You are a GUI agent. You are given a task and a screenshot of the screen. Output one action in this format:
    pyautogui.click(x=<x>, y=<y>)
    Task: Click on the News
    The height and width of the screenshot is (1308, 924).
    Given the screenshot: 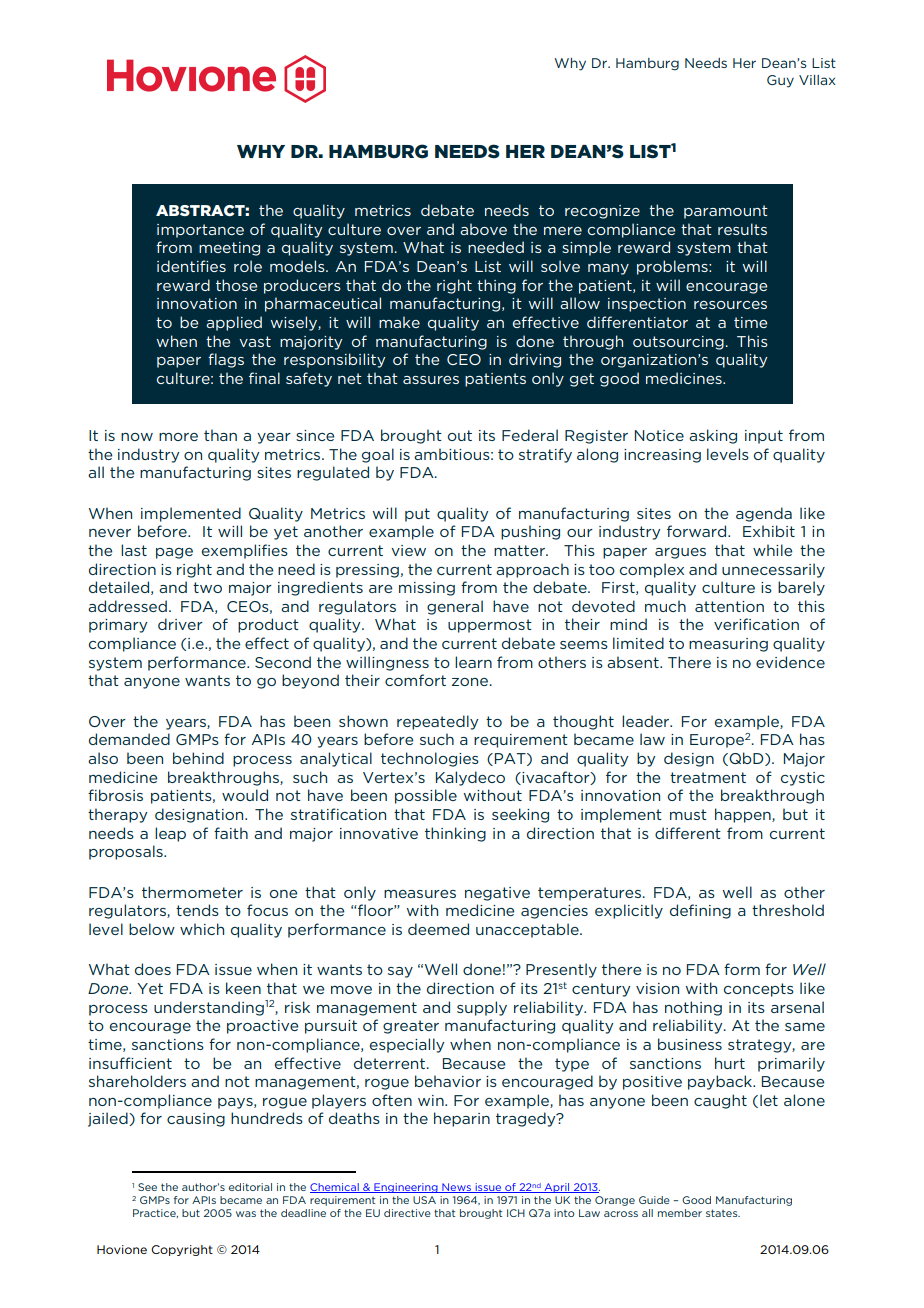 What is the action you would take?
    pyautogui.click(x=456, y=1188)
